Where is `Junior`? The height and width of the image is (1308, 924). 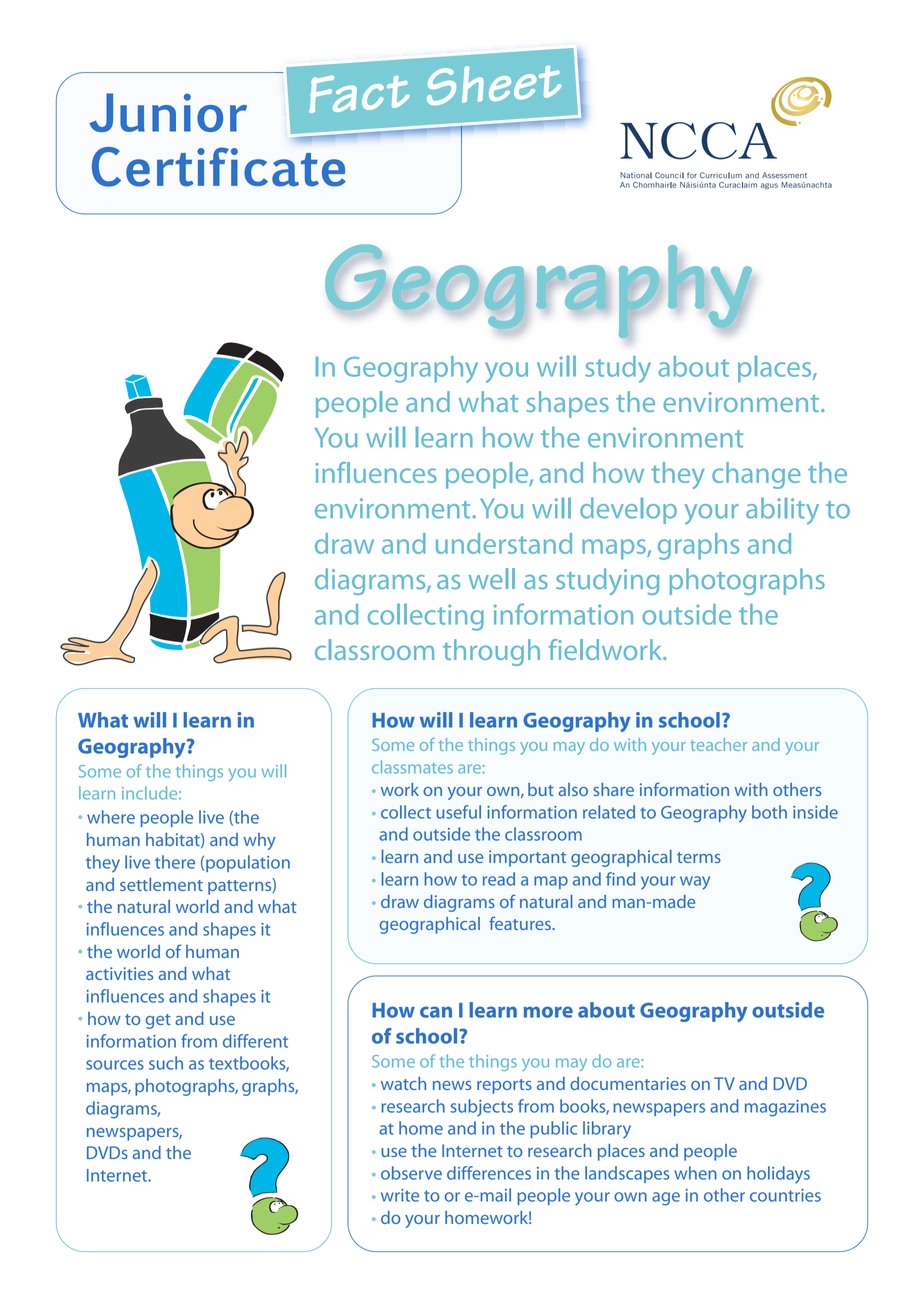
Junior is located at coordinates (168, 112).
